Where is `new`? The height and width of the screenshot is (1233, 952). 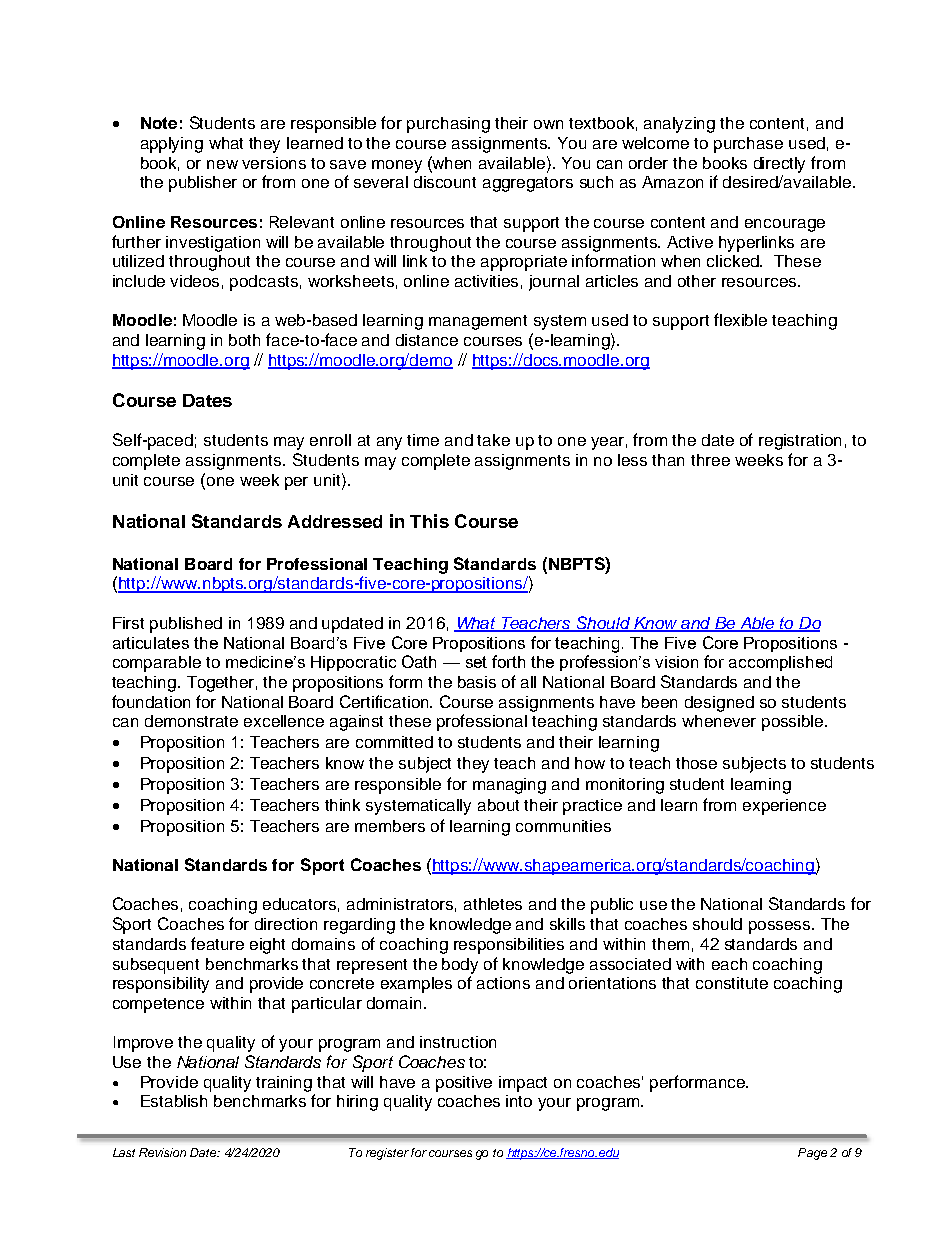 new is located at coordinates (222, 164).
